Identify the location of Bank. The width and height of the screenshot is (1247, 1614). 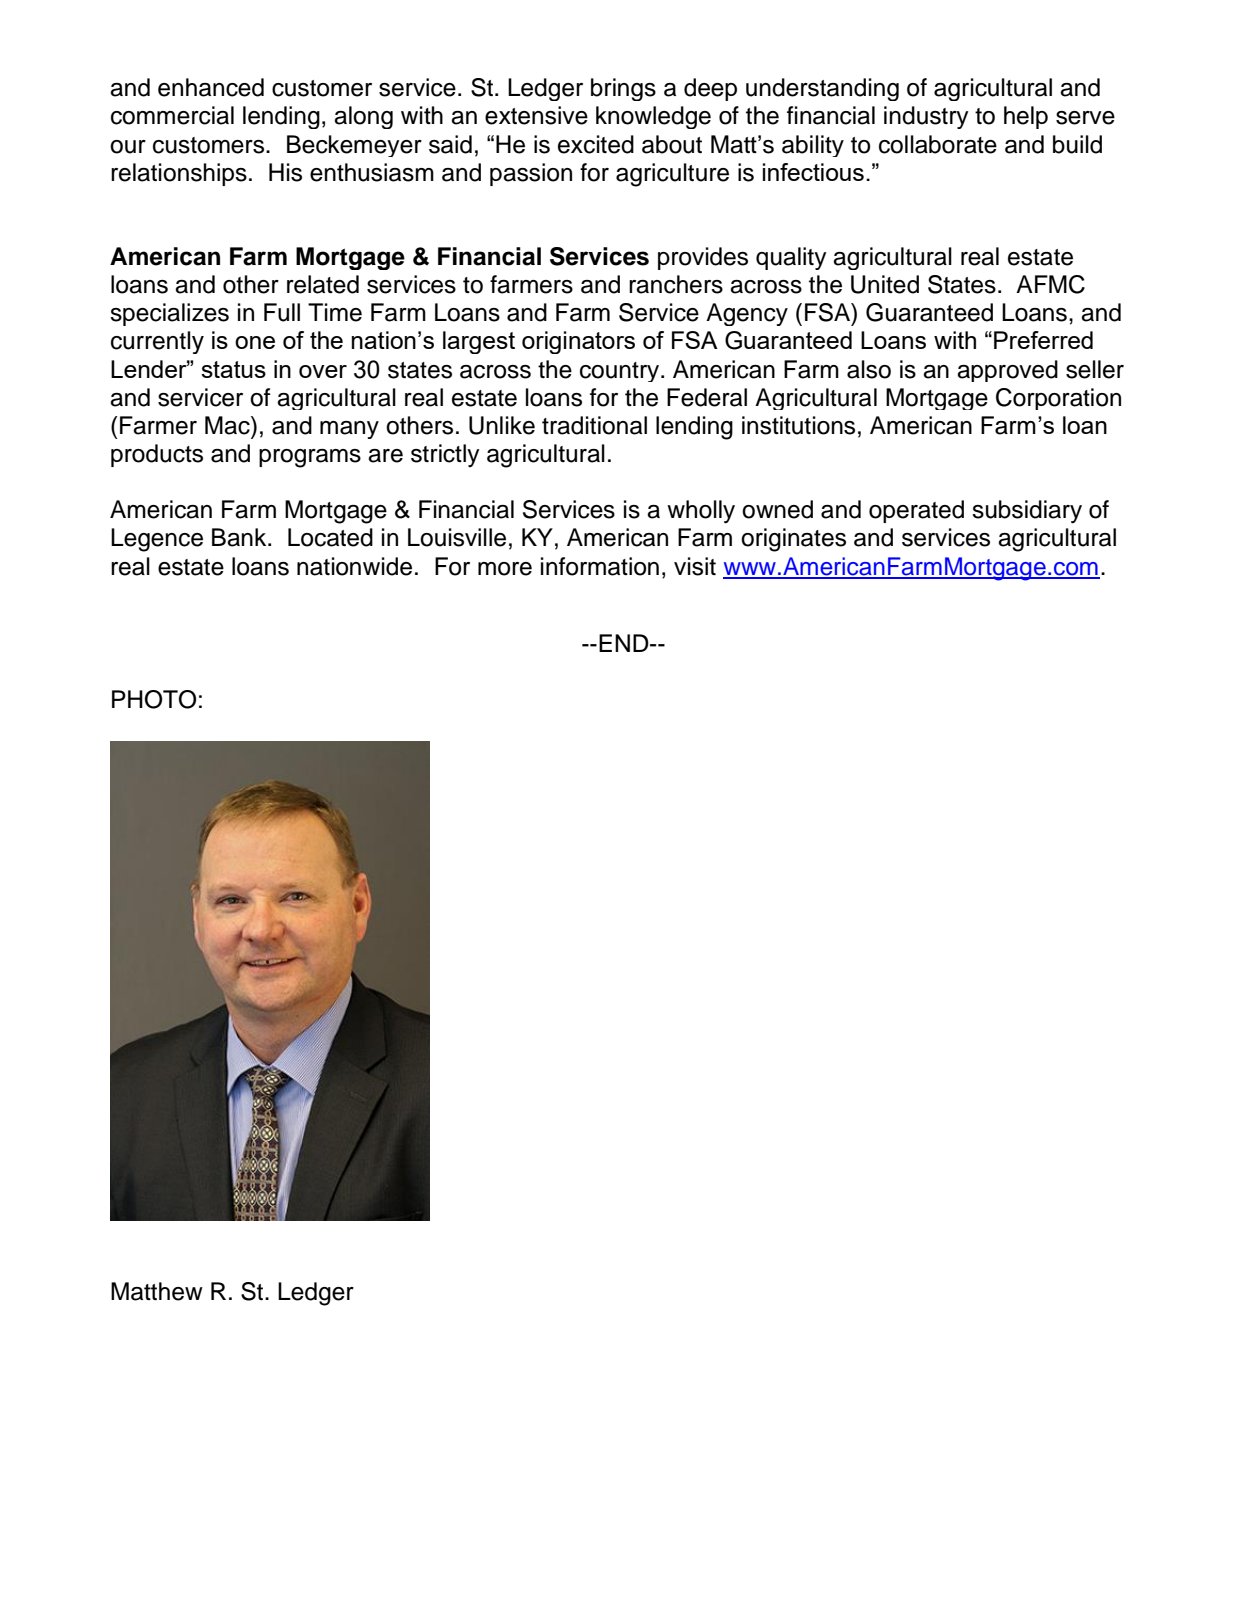
(240, 537).
